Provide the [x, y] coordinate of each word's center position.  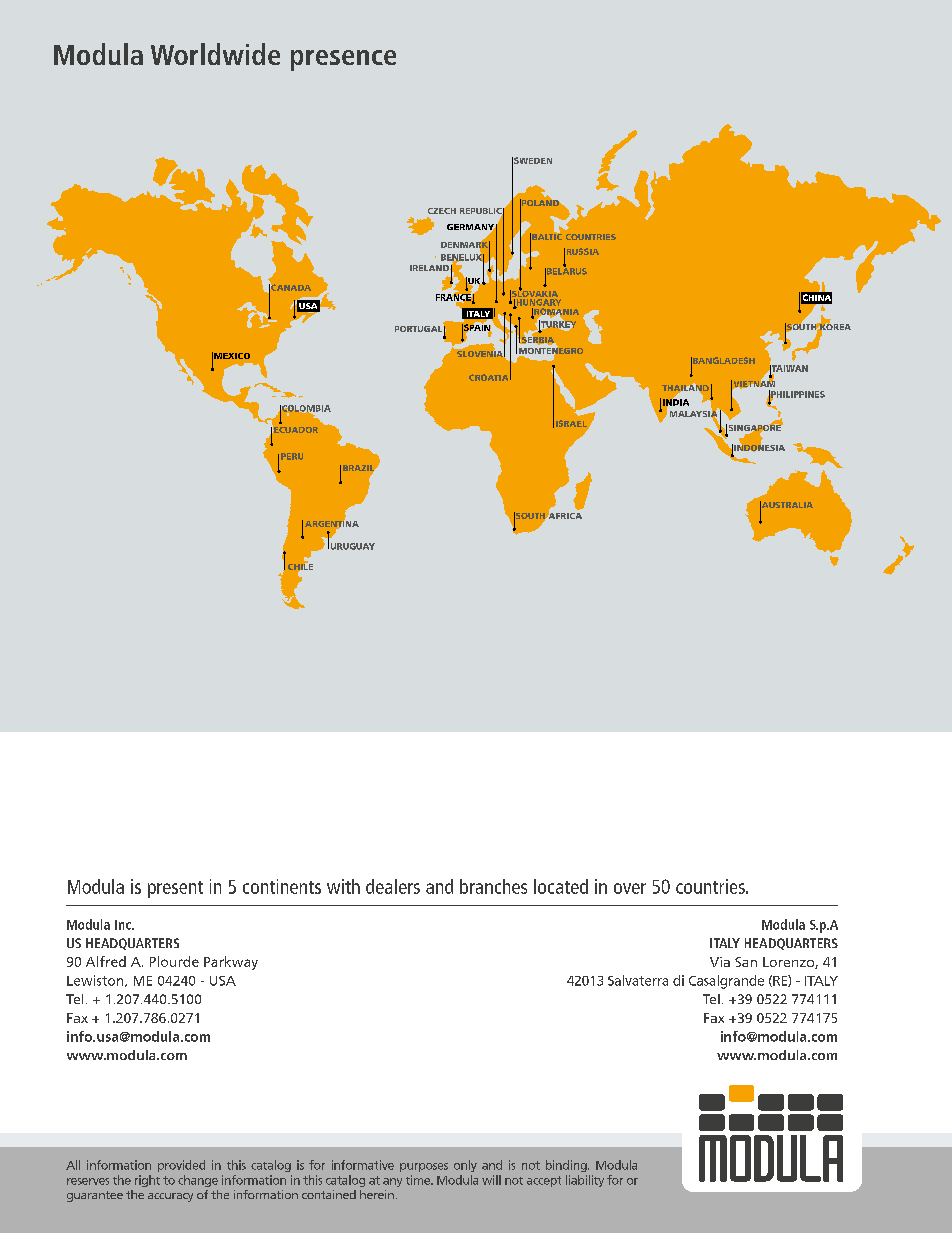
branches [493, 886]
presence [343, 60]
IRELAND [430, 268]
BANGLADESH [723, 361]
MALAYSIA [695, 414]
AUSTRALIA [786, 506]
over [630, 888]
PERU [292, 456]
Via [720, 962]
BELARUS [566, 271]
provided [181, 1166]
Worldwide [215, 54]
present [175, 889]
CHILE [300, 567]
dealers [393, 886]
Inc [124, 925]
